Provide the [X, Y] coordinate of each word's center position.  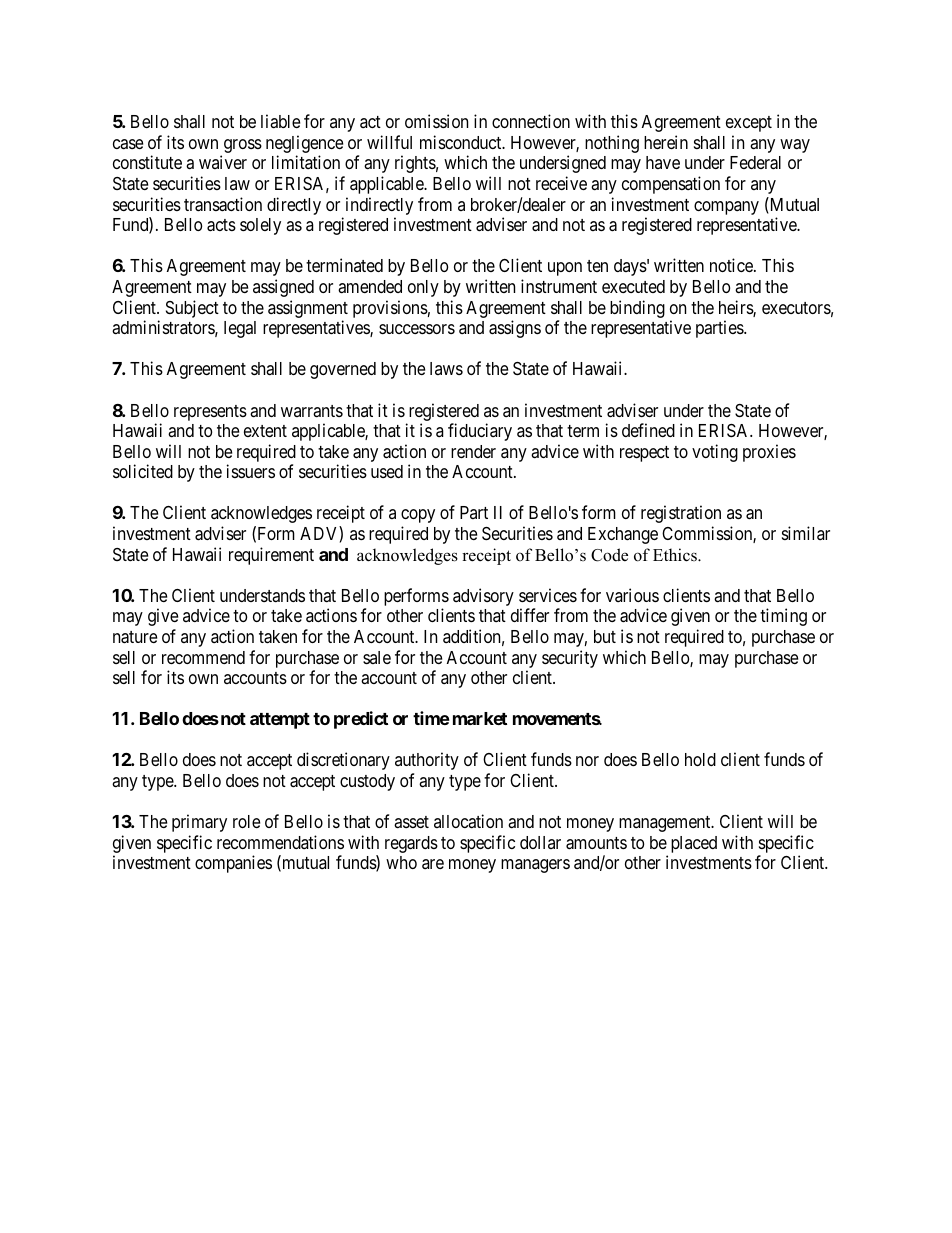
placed [694, 844]
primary [199, 823]
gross [241, 147]
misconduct [462, 142]
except [749, 124]
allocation [468, 821]
